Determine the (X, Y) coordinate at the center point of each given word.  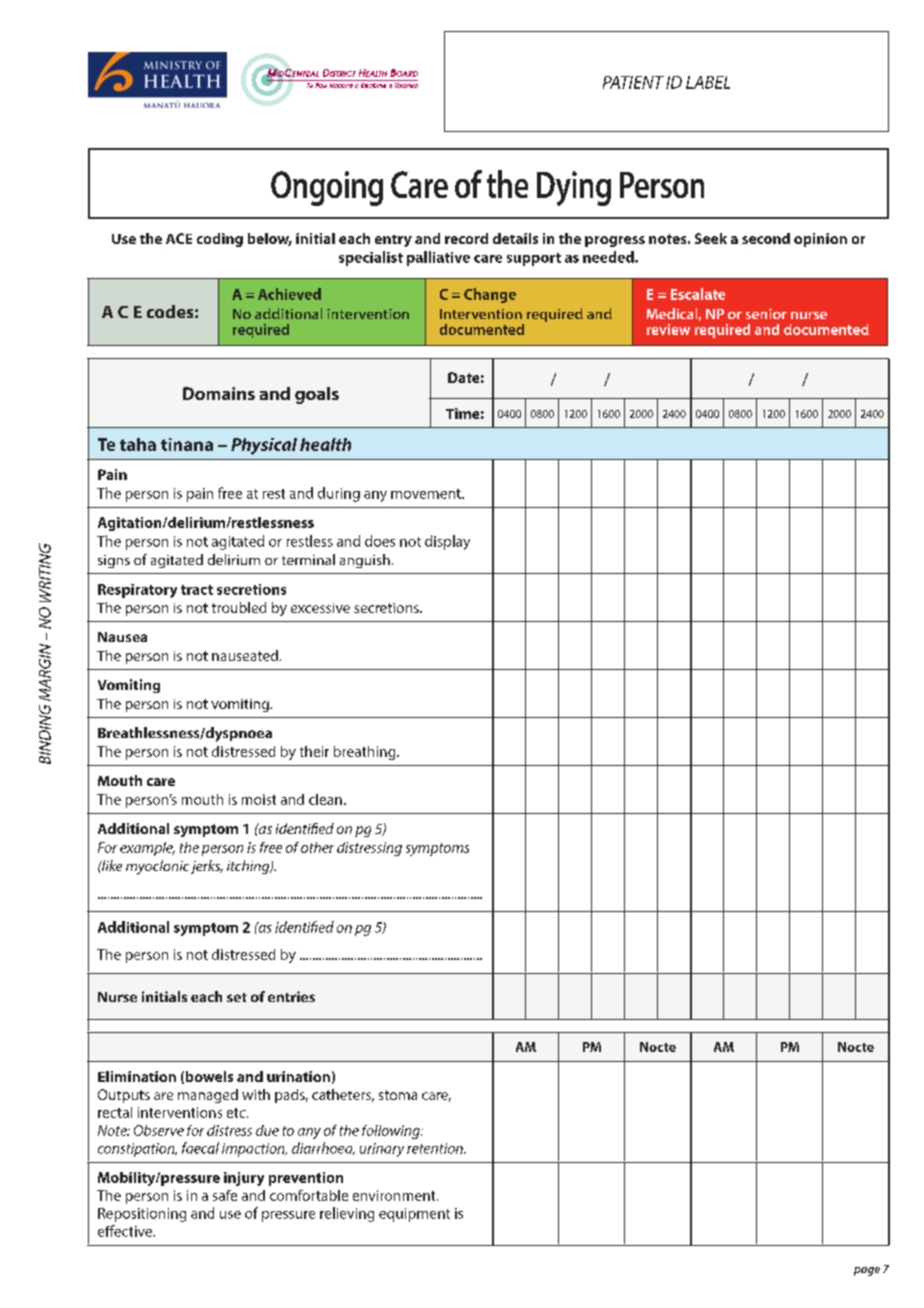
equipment (414, 1215)
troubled (239, 607)
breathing (366, 753)
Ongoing (327, 188)
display (447, 542)
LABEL (708, 82)
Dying (574, 188)
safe (225, 1195)
